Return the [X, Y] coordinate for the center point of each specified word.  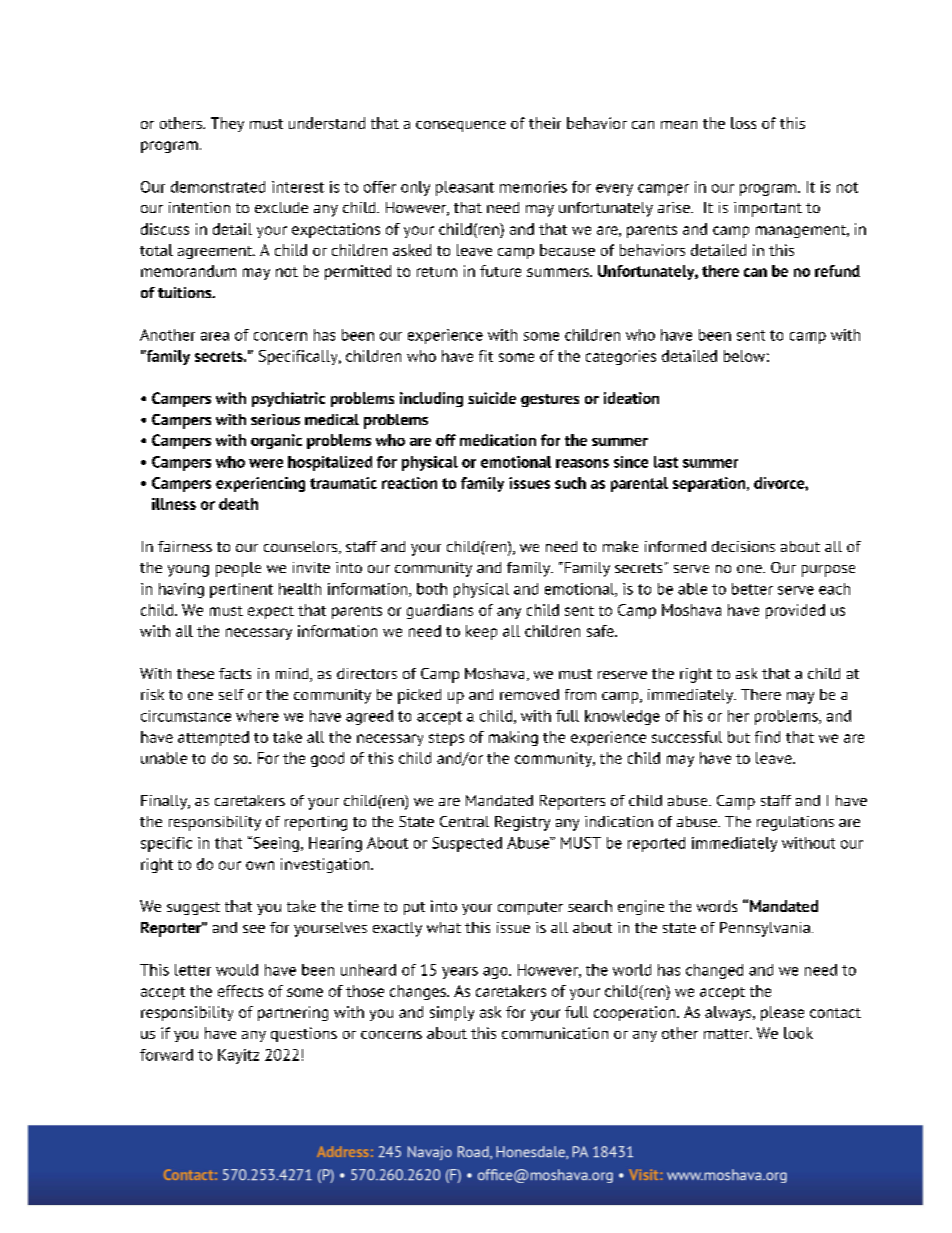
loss [743, 123]
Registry [522, 823]
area [215, 336]
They [227, 124]
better [752, 589]
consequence [461, 126]
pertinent [241, 590]
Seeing [275, 844]
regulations [795, 823]
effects [240, 991]
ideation [631, 398]
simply [452, 1013]
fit [486, 356]
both [432, 589]
